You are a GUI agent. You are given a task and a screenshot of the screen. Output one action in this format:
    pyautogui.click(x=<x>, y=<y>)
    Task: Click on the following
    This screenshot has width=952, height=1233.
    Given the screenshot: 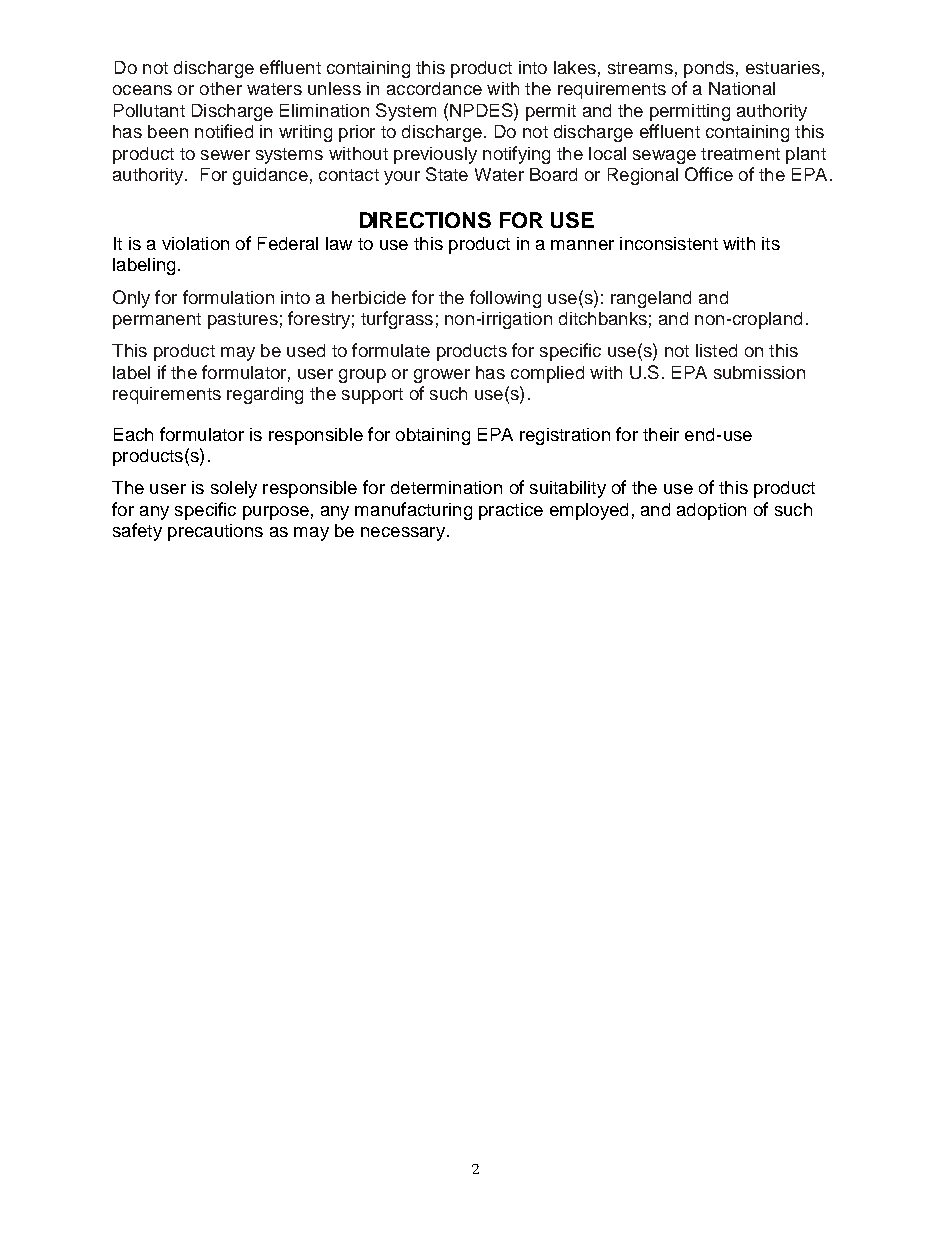 What is the action you would take?
    pyautogui.click(x=505, y=299)
